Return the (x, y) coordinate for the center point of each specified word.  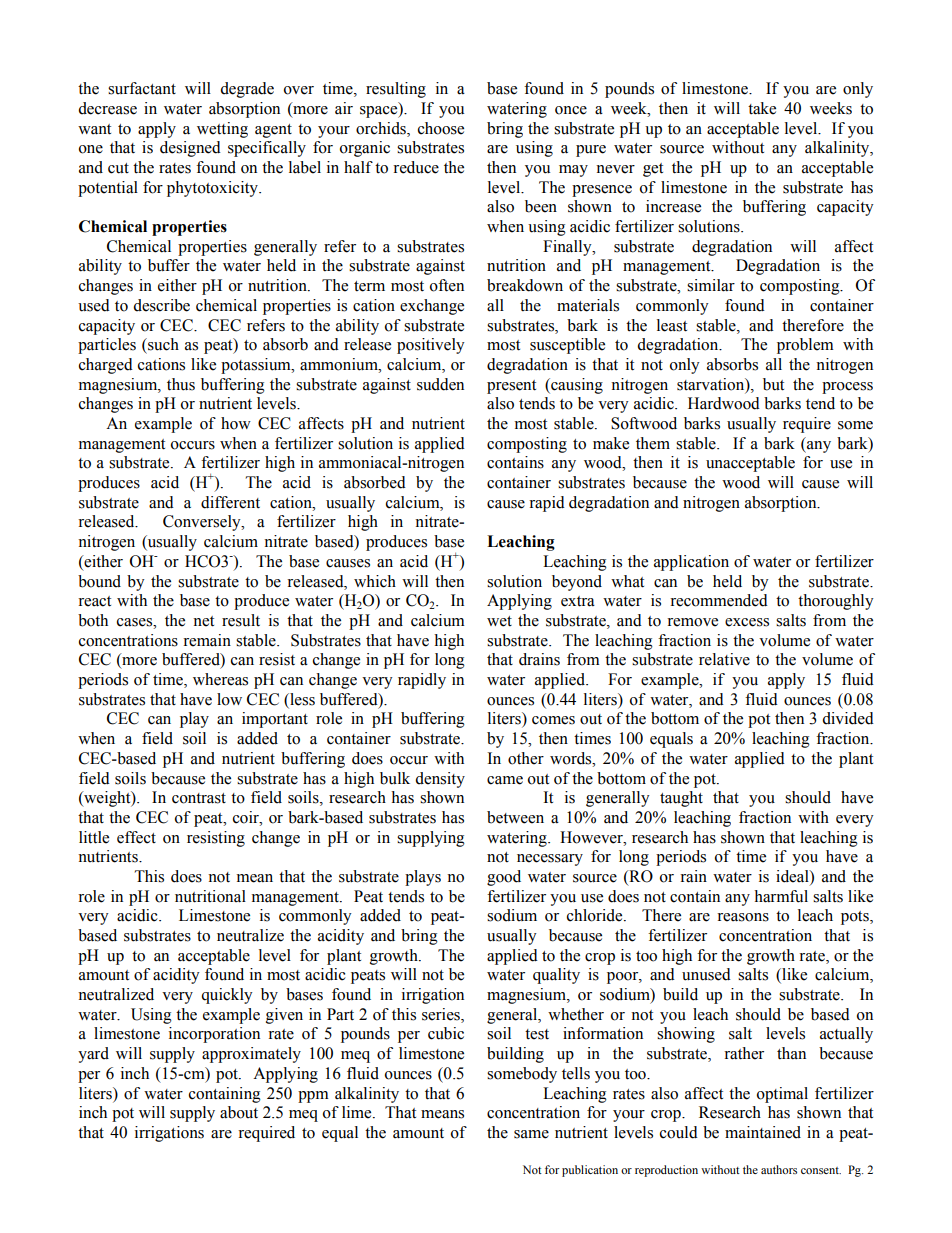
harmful (781, 896)
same (531, 1134)
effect (136, 837)
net (203, 621)
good (504, 878)
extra (578, 601)
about (239, 1112)
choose (441, 128)
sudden (440, 384)
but (773, 384)
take (762, 108)
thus (181, 384)
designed (190, 149)
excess (747, 622)
